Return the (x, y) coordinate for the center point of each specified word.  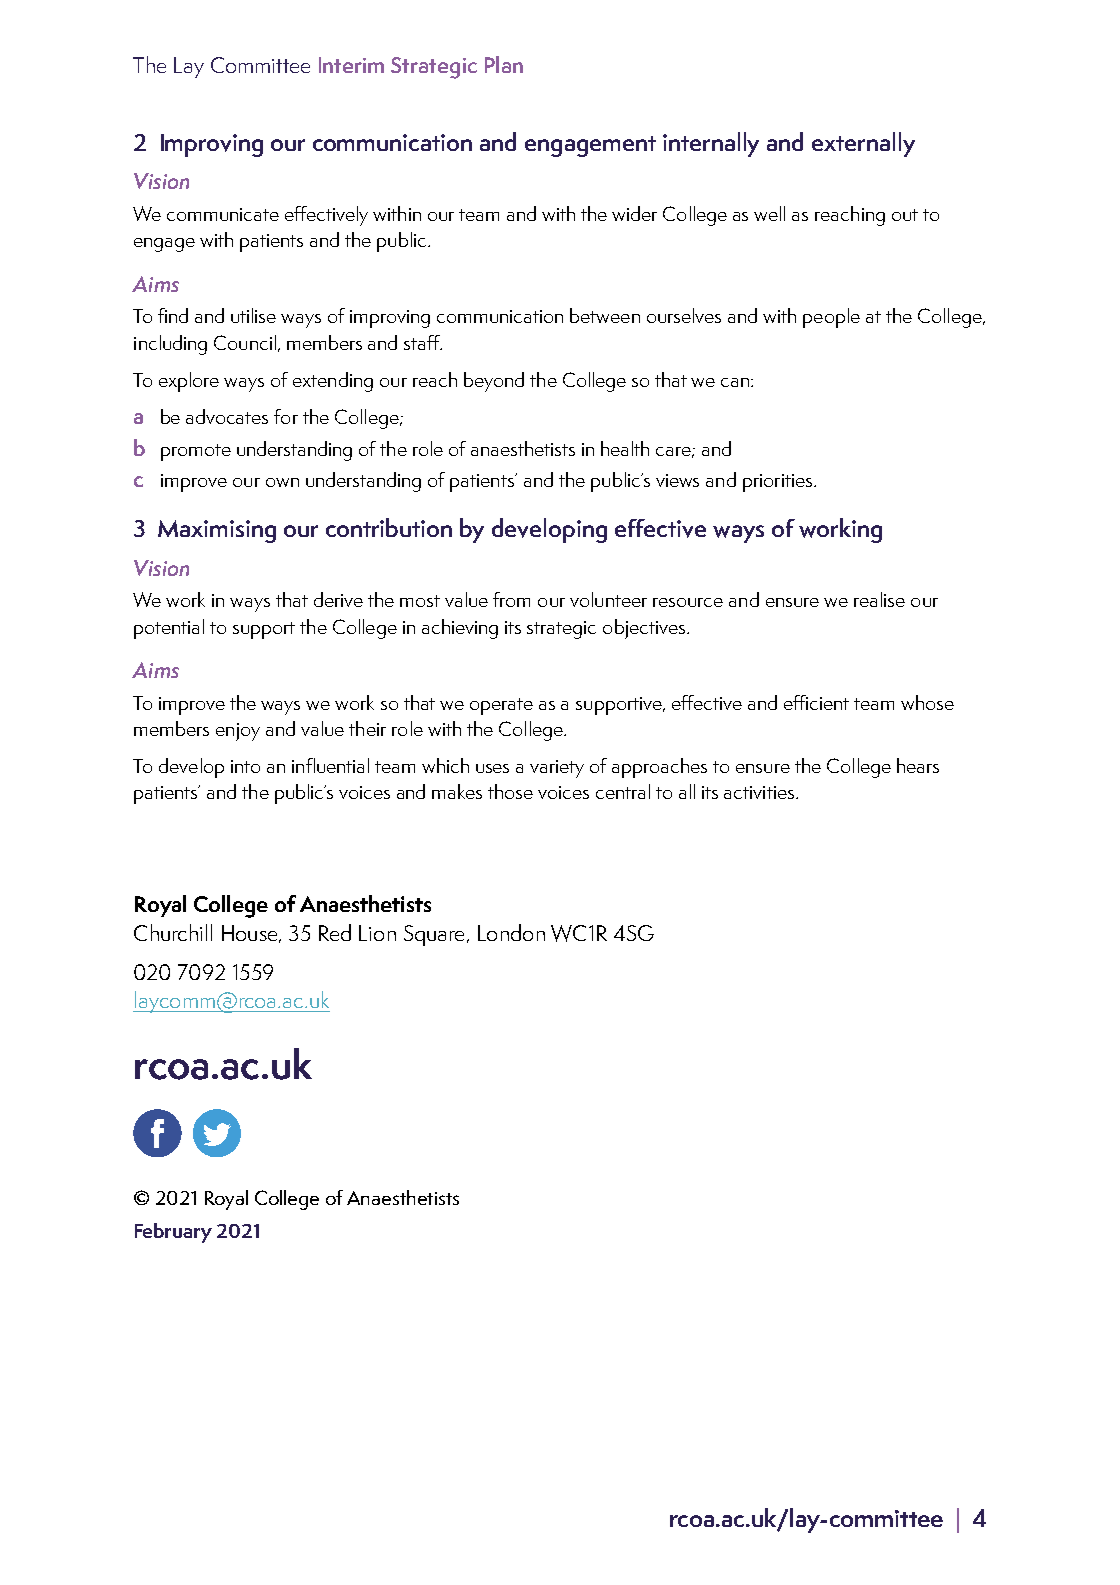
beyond (494, 382)
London (511, 932)
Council (245, 342)
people (831, 318)
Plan (504, 64)
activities (759, 792)
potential (169, 629)
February (173, 1233)
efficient (816, 702)
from (511, 599)
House (251, 934)
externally (863, 144)
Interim (351, 65)
